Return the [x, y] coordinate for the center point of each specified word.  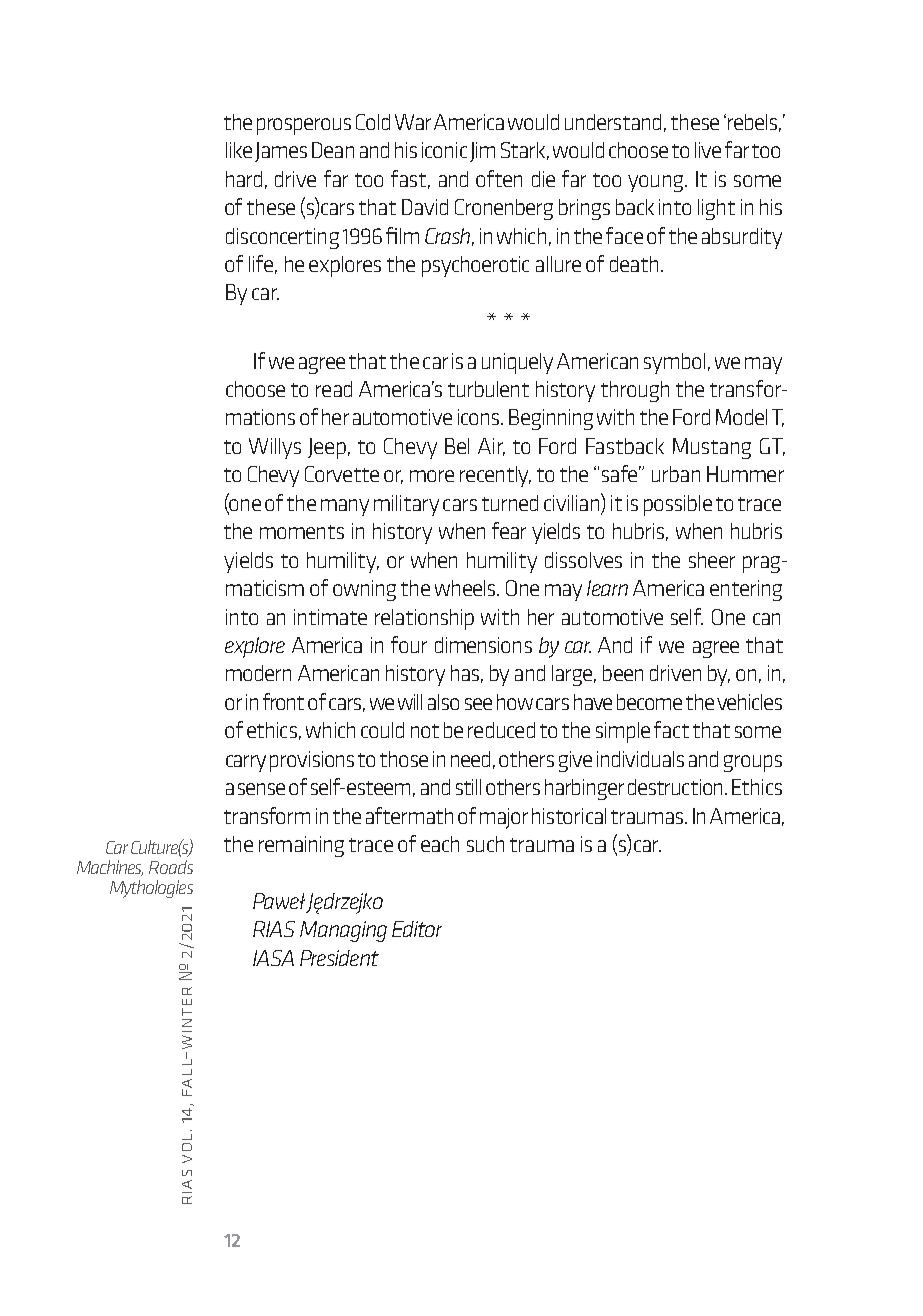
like [239, 150]
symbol [674, 363]
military [406, 505]
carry [246, 763]
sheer [712, 560]
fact [671, 729]
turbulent [488, 389]
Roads [171, 867]
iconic [444, 150]
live [708, 150]
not [425, 731]
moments [302, 532]
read [334, 389]
